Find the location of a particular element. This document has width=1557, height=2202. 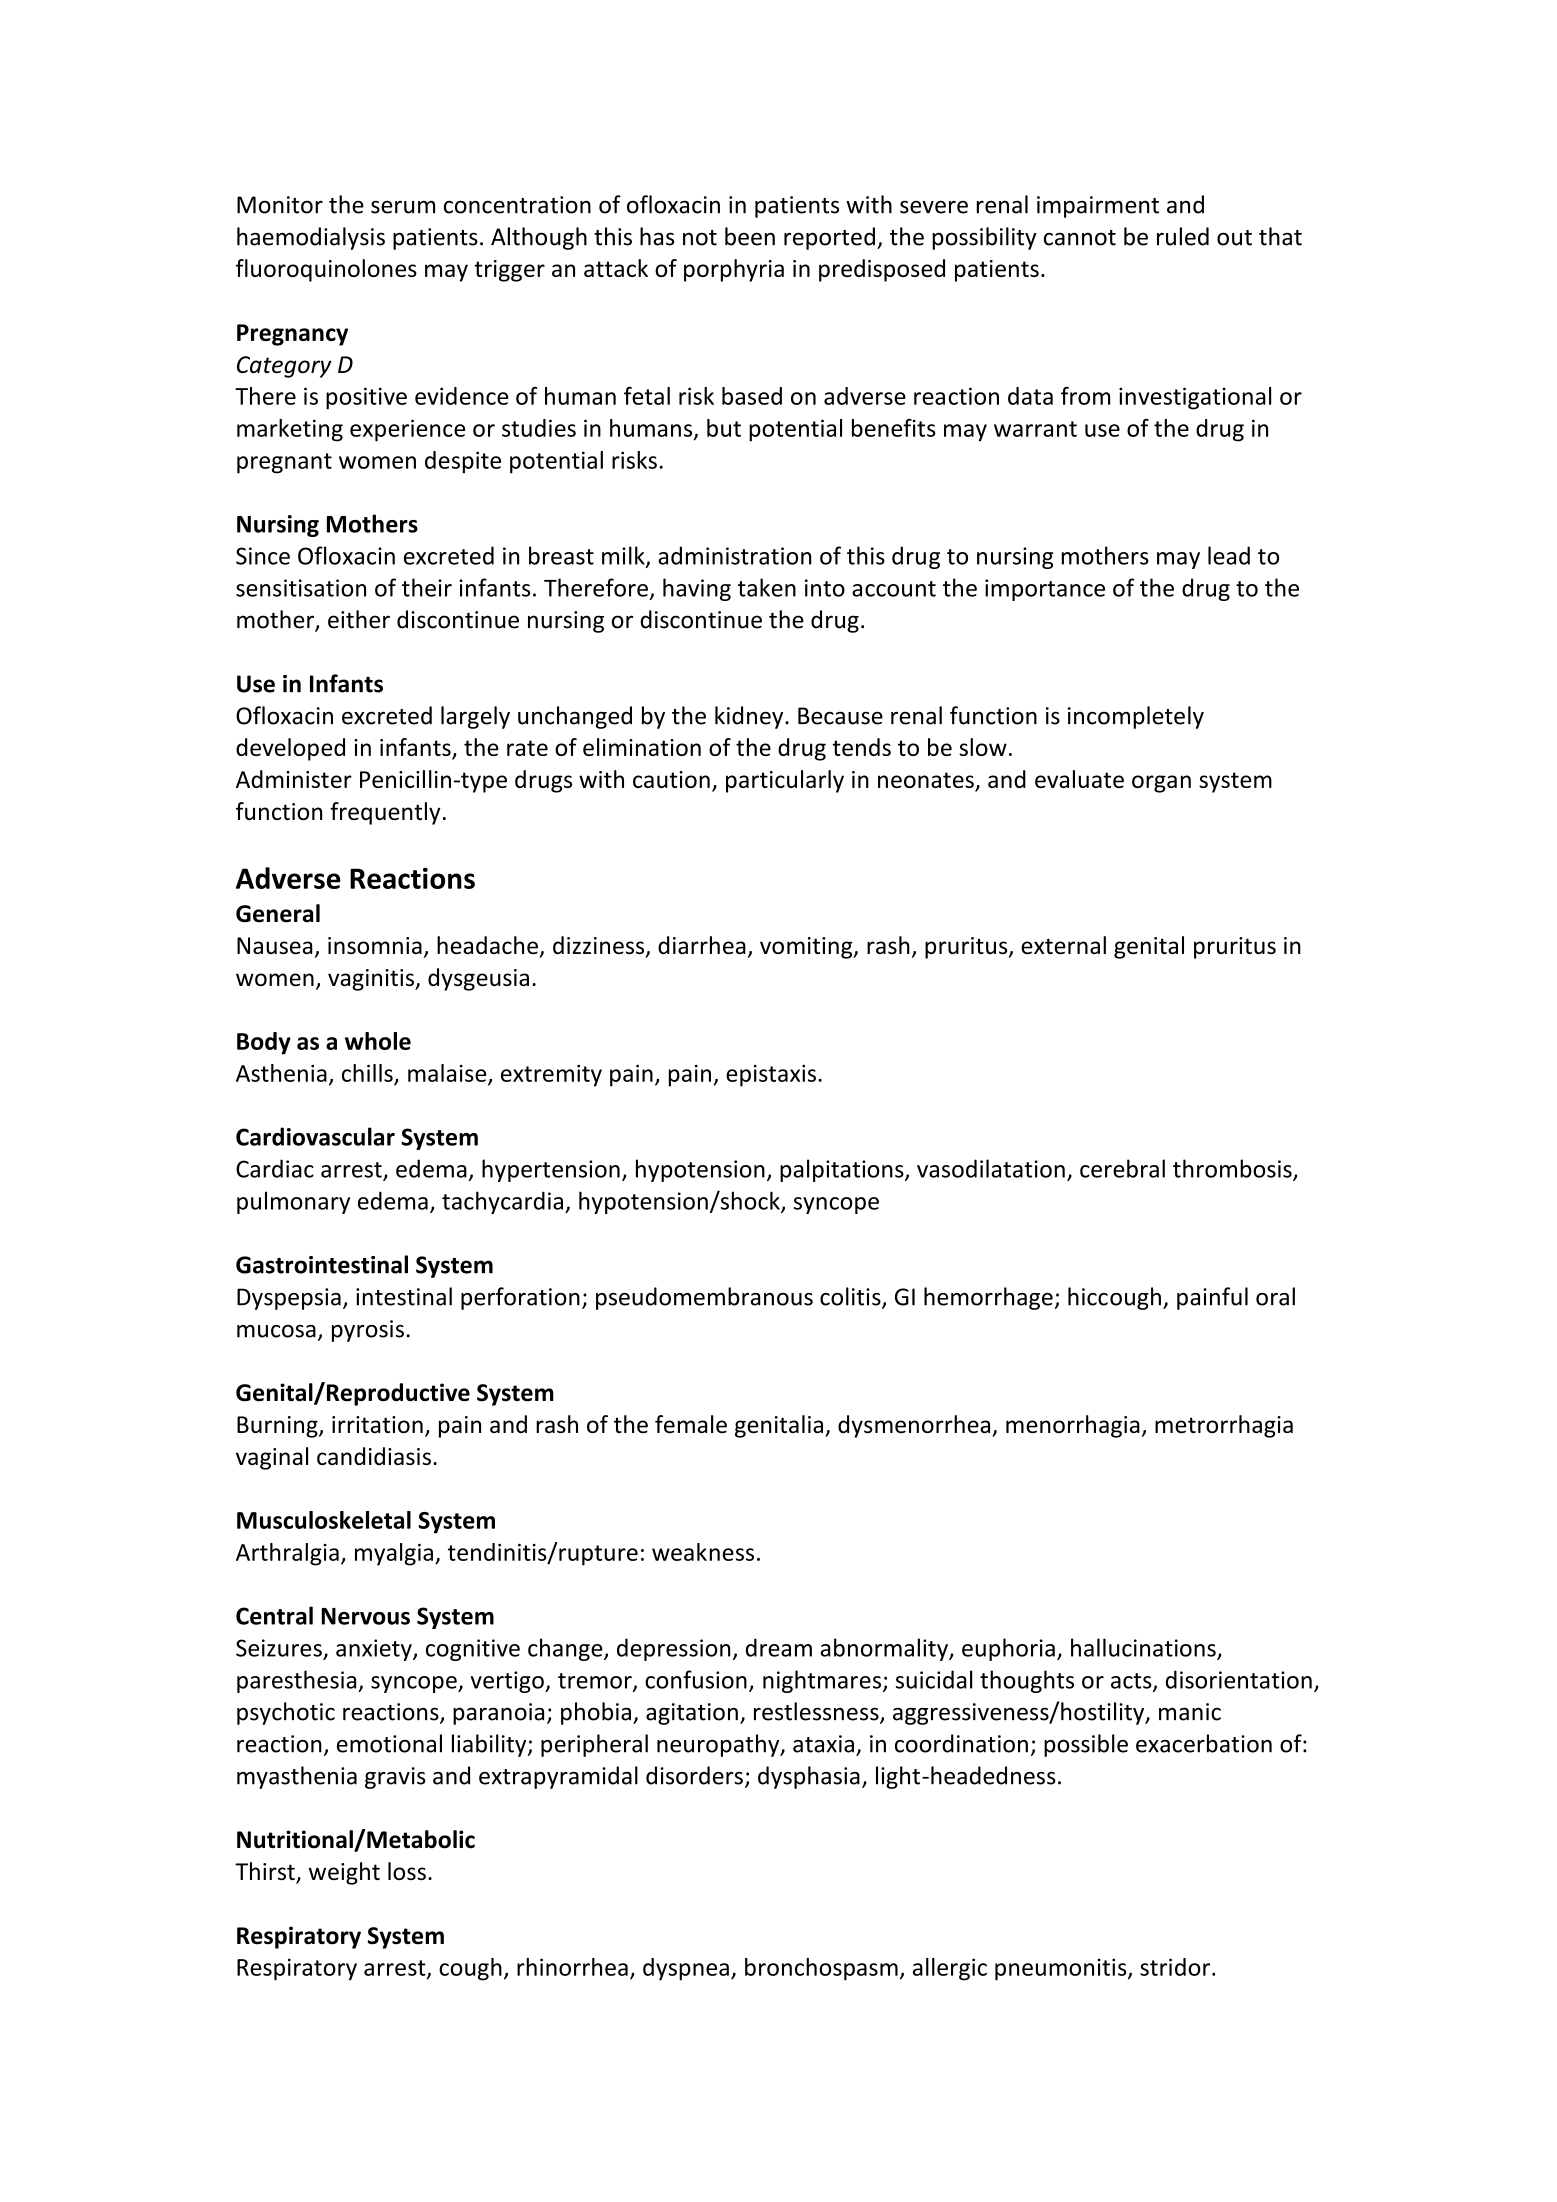

loss is located at coordinates (407, 1871).
